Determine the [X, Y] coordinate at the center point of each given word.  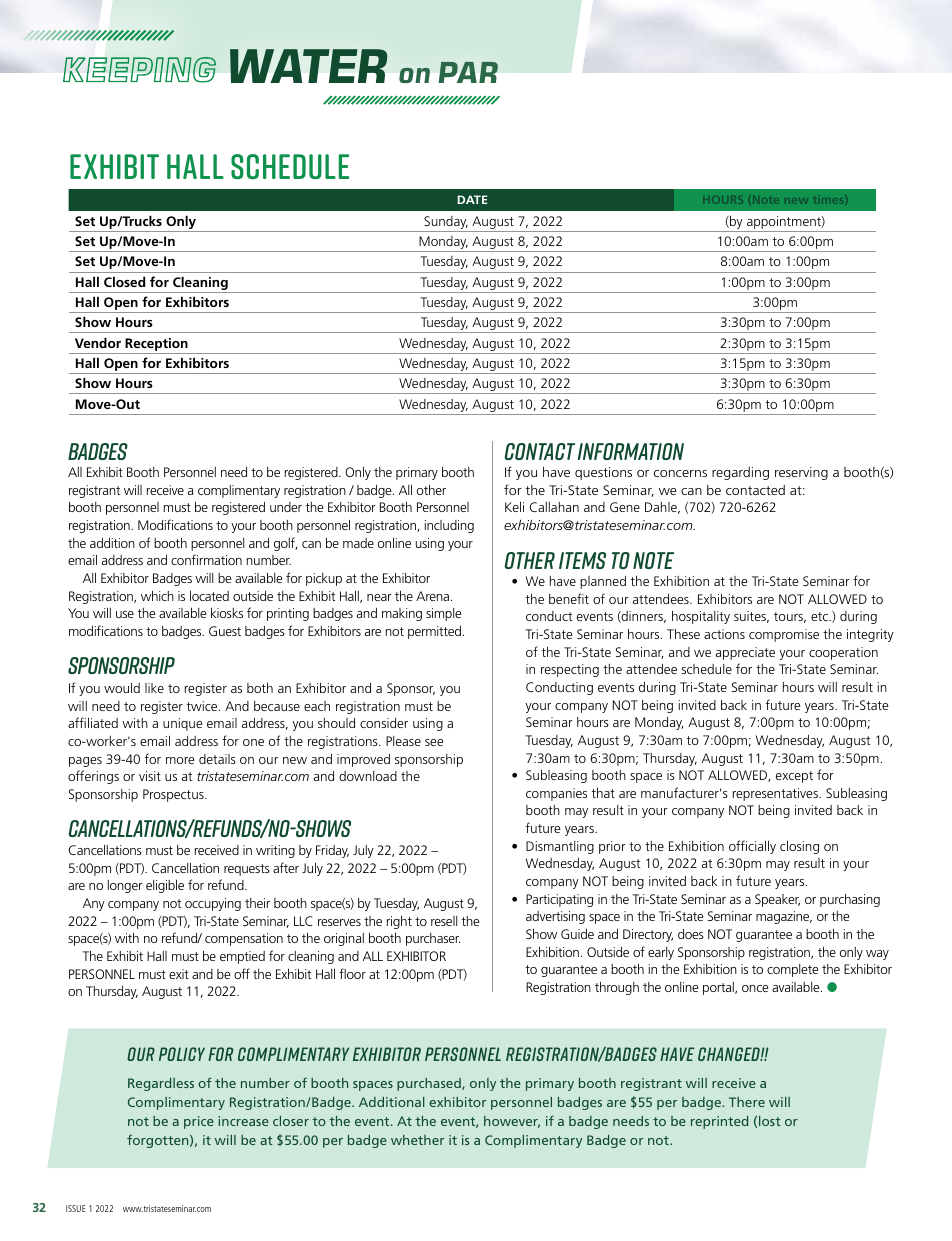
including [449, 526]
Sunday [445, 224]
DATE [473, 199]
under [286, 507]
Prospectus [174, 795]
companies [556, 794]
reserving [801, 473]
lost [770, 1121]
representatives [776, 794]
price [199, 1122]
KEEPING [139, 70]
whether [417, 1140]
